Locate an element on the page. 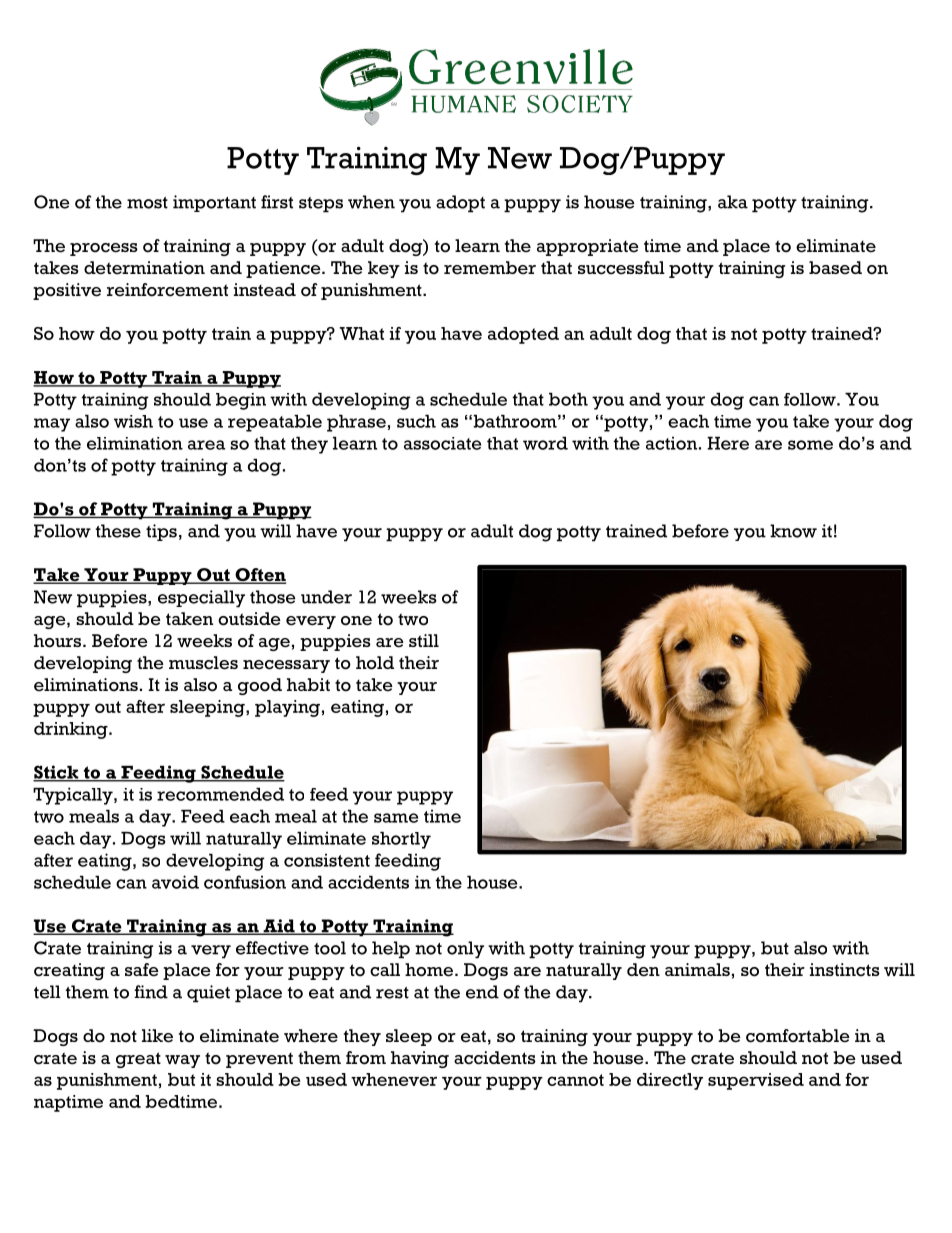 The height and width of the image is (1233, 952). avoid is located at coordinates (175, 882).
